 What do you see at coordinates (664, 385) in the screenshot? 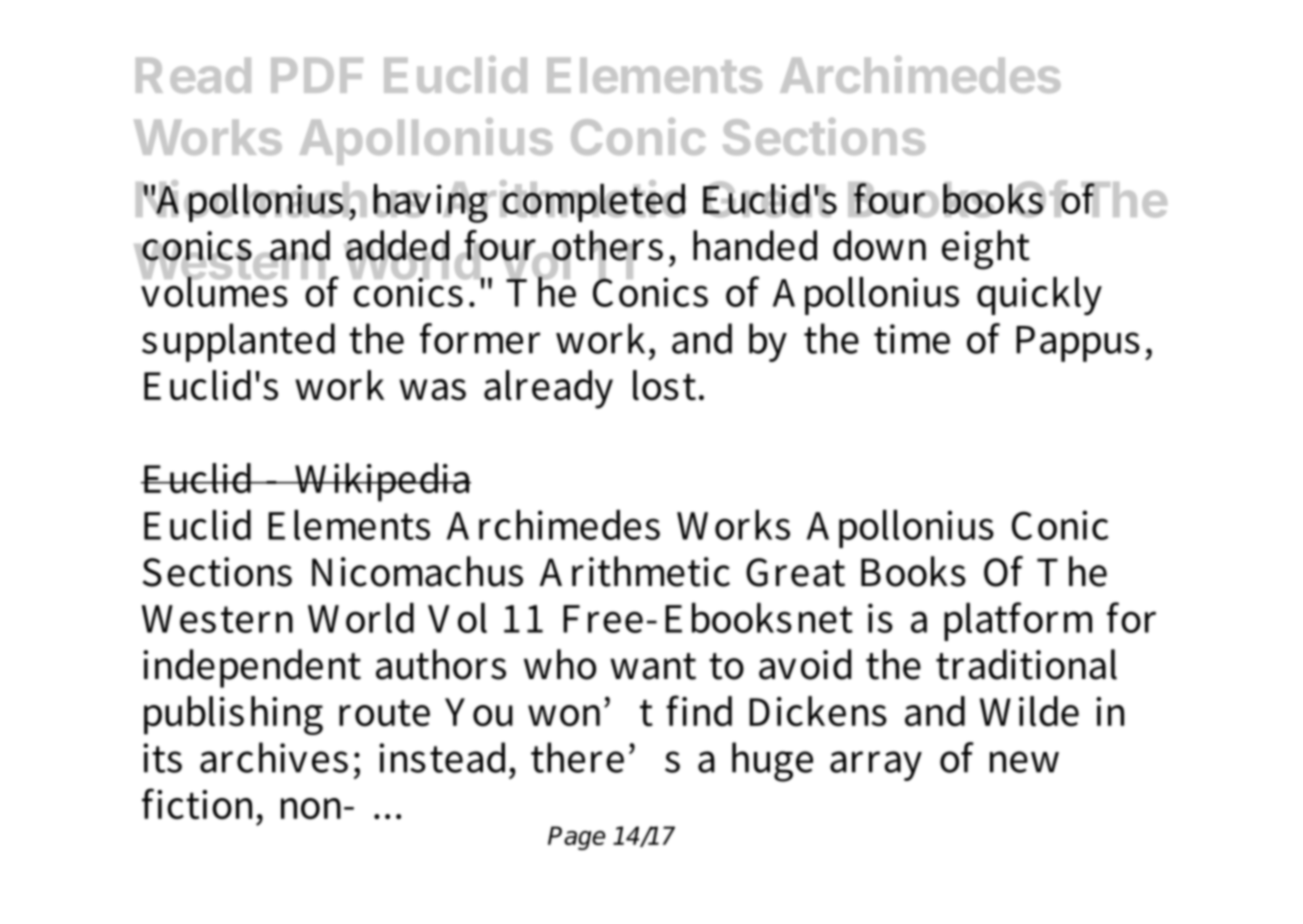
I see `lost` at bounding box center [664, 385].
